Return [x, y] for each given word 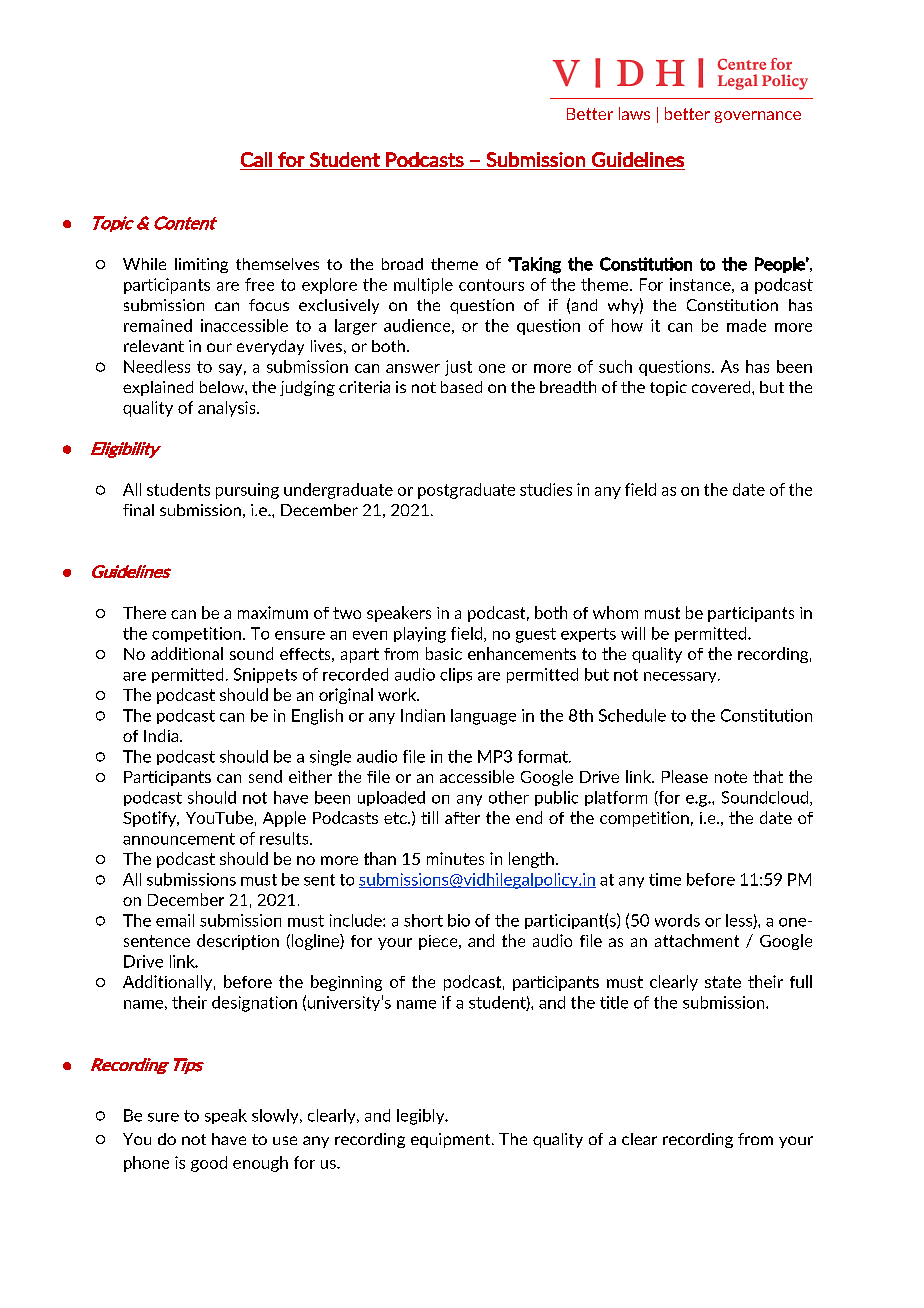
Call [256, 159]
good [209, 1164]
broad [402, 264]
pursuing [247, 491]
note [731, 777]
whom [615, 612]
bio [459, 920]
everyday [270, 347]
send [265, 776]
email [175, 920]
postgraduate [466, 491]
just [458, 368]
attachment [697, 940]
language [483, 717]
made [746, 325]
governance [758, 117]
